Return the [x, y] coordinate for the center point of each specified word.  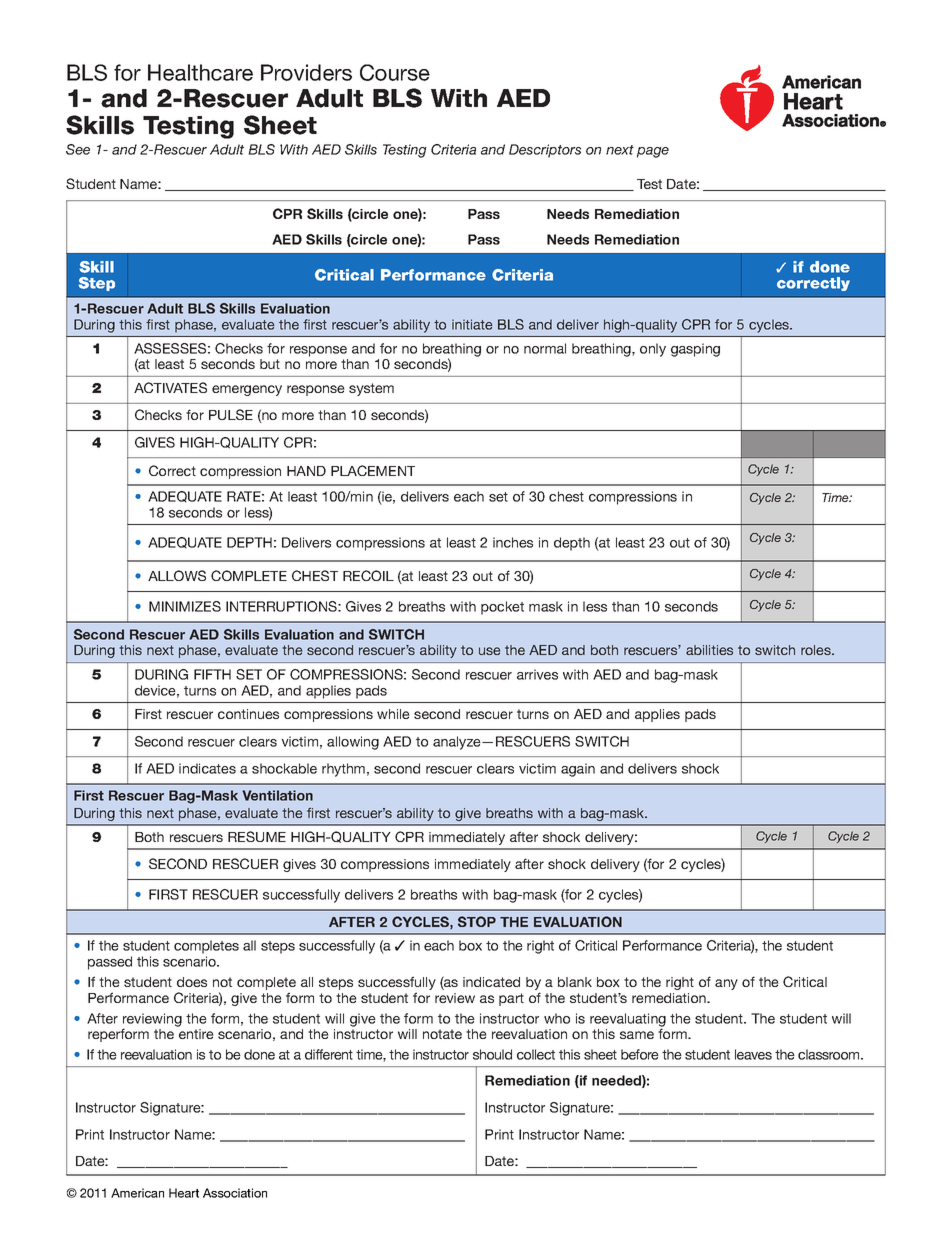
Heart [184, 1193]
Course [395, 72]
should [492, 1054]
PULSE [231, 414]
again [578, 770]
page [653, 152]
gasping [695, 350]
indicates [207, 768]
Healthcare [200, 72]
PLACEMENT [373, 470]
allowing [353, 743]
